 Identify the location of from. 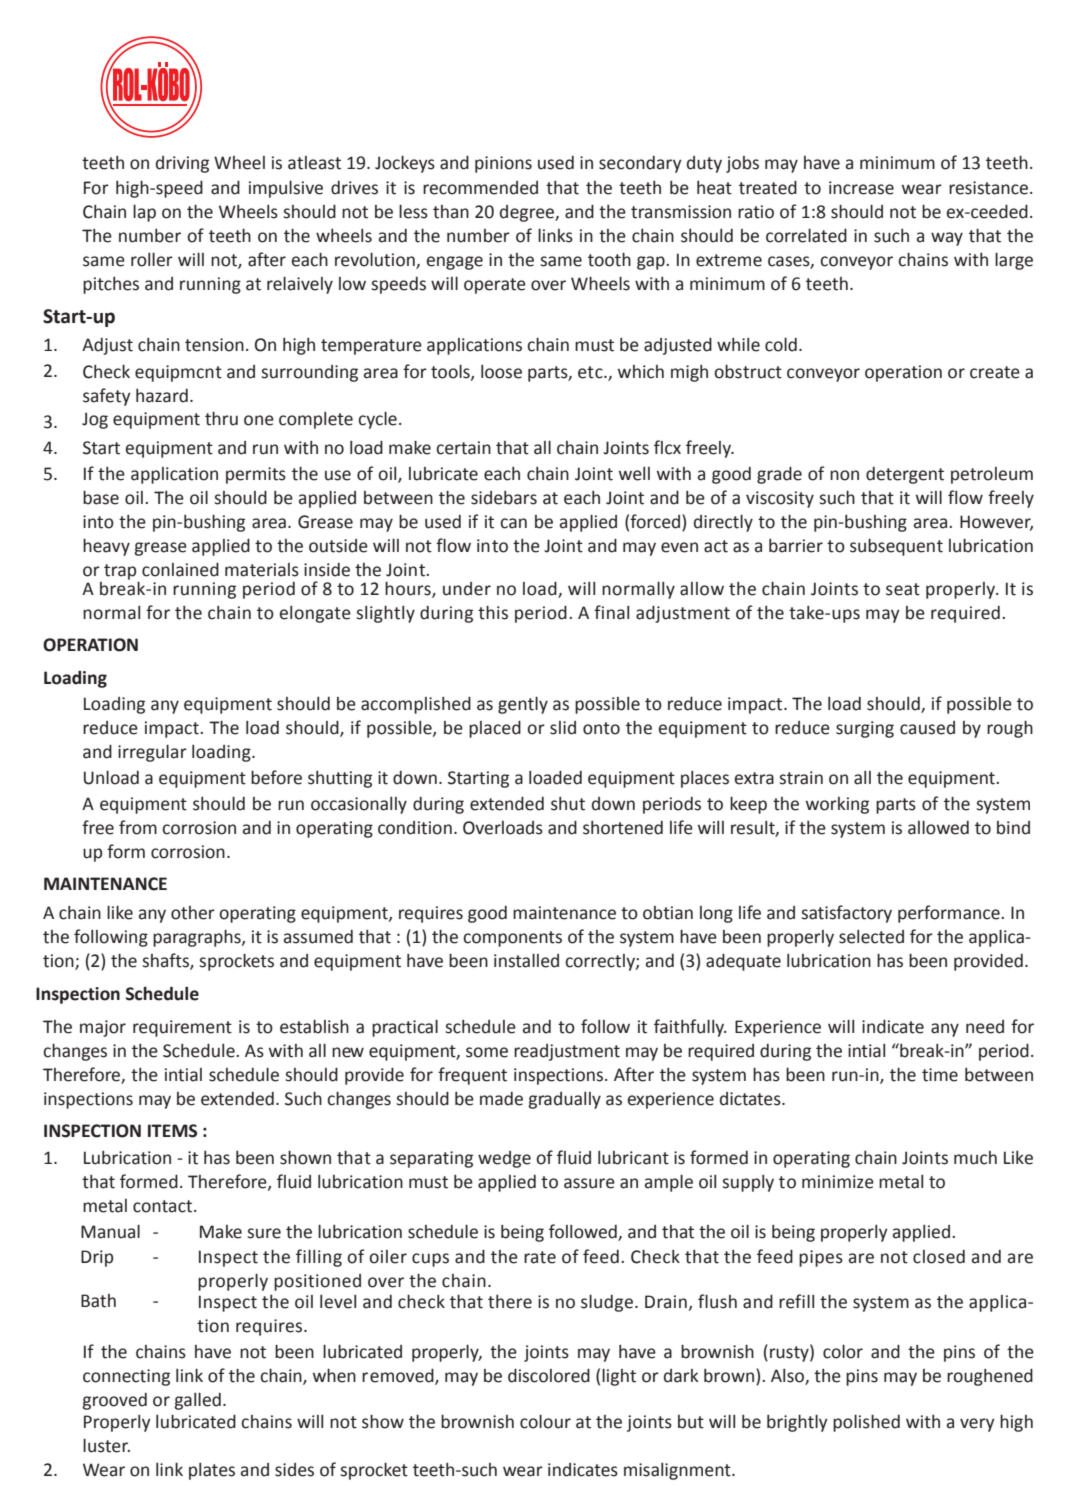
(138, 827).
